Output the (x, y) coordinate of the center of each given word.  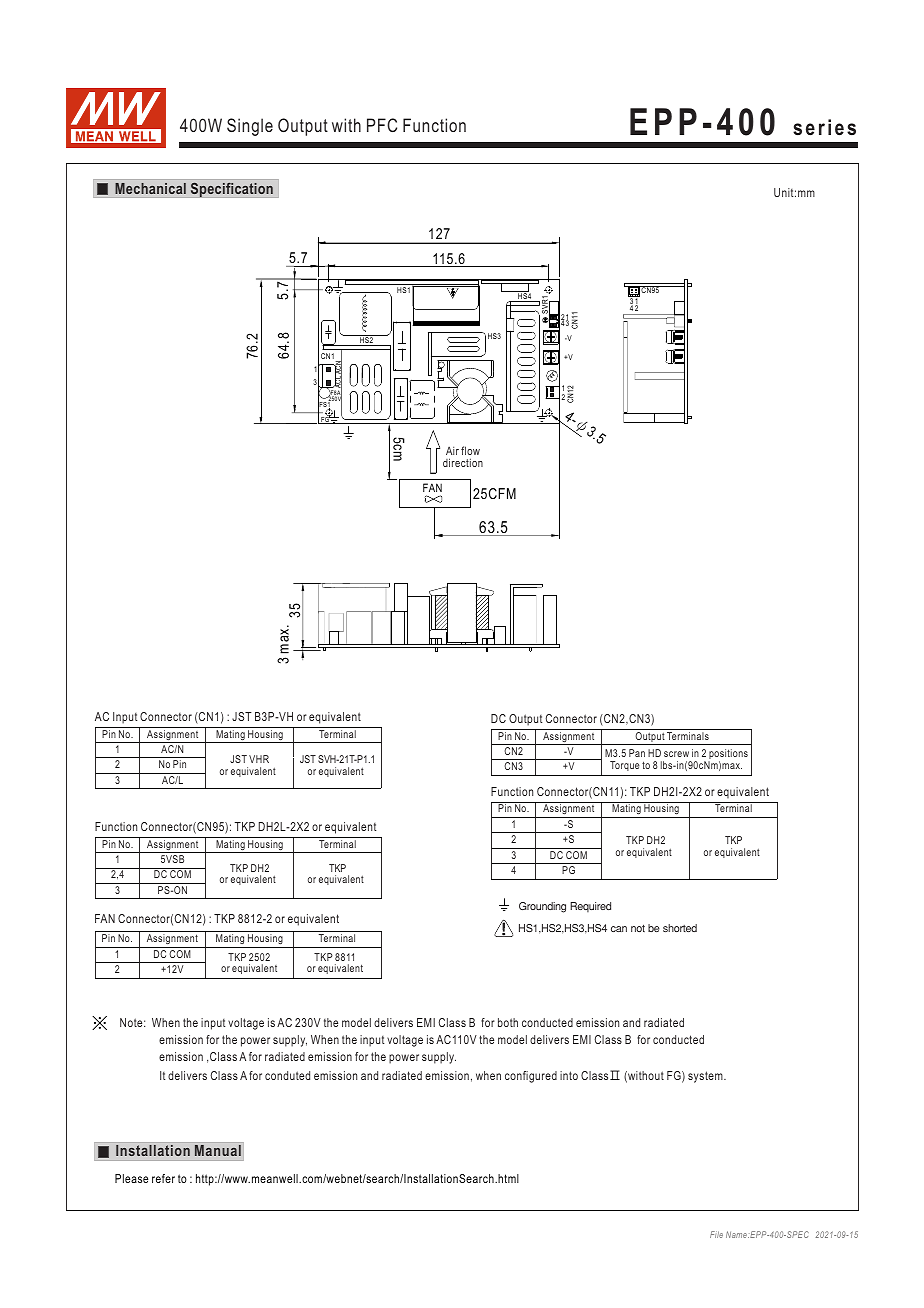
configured (531, 1077)
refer (163, 1178)
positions (728, 755)
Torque (625, 766)
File (716, 1234)
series (824, 127)
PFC (382, 125)
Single (250, 127)
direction (463, 462)
